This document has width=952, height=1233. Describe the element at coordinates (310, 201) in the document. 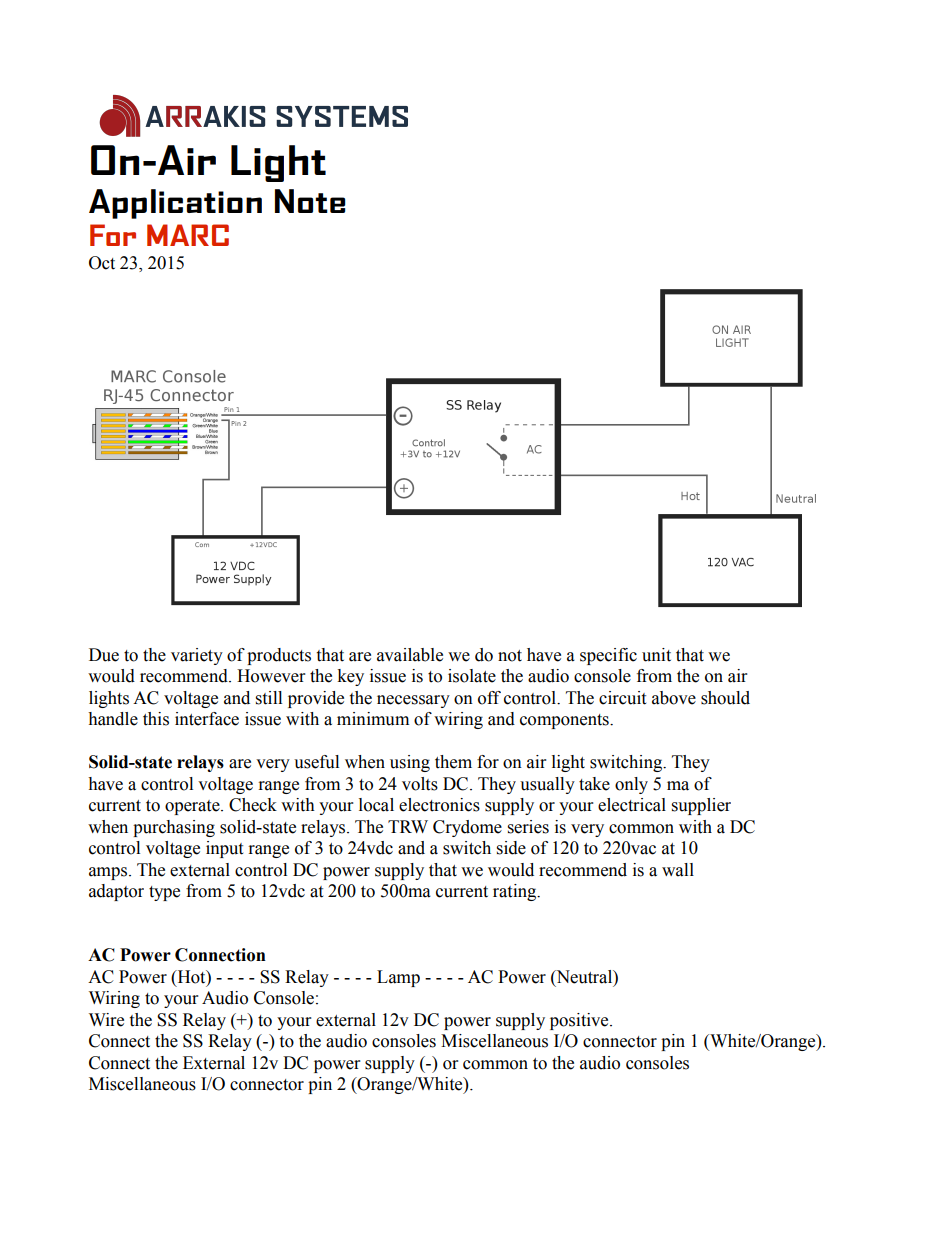

I see `Note` at that location.
